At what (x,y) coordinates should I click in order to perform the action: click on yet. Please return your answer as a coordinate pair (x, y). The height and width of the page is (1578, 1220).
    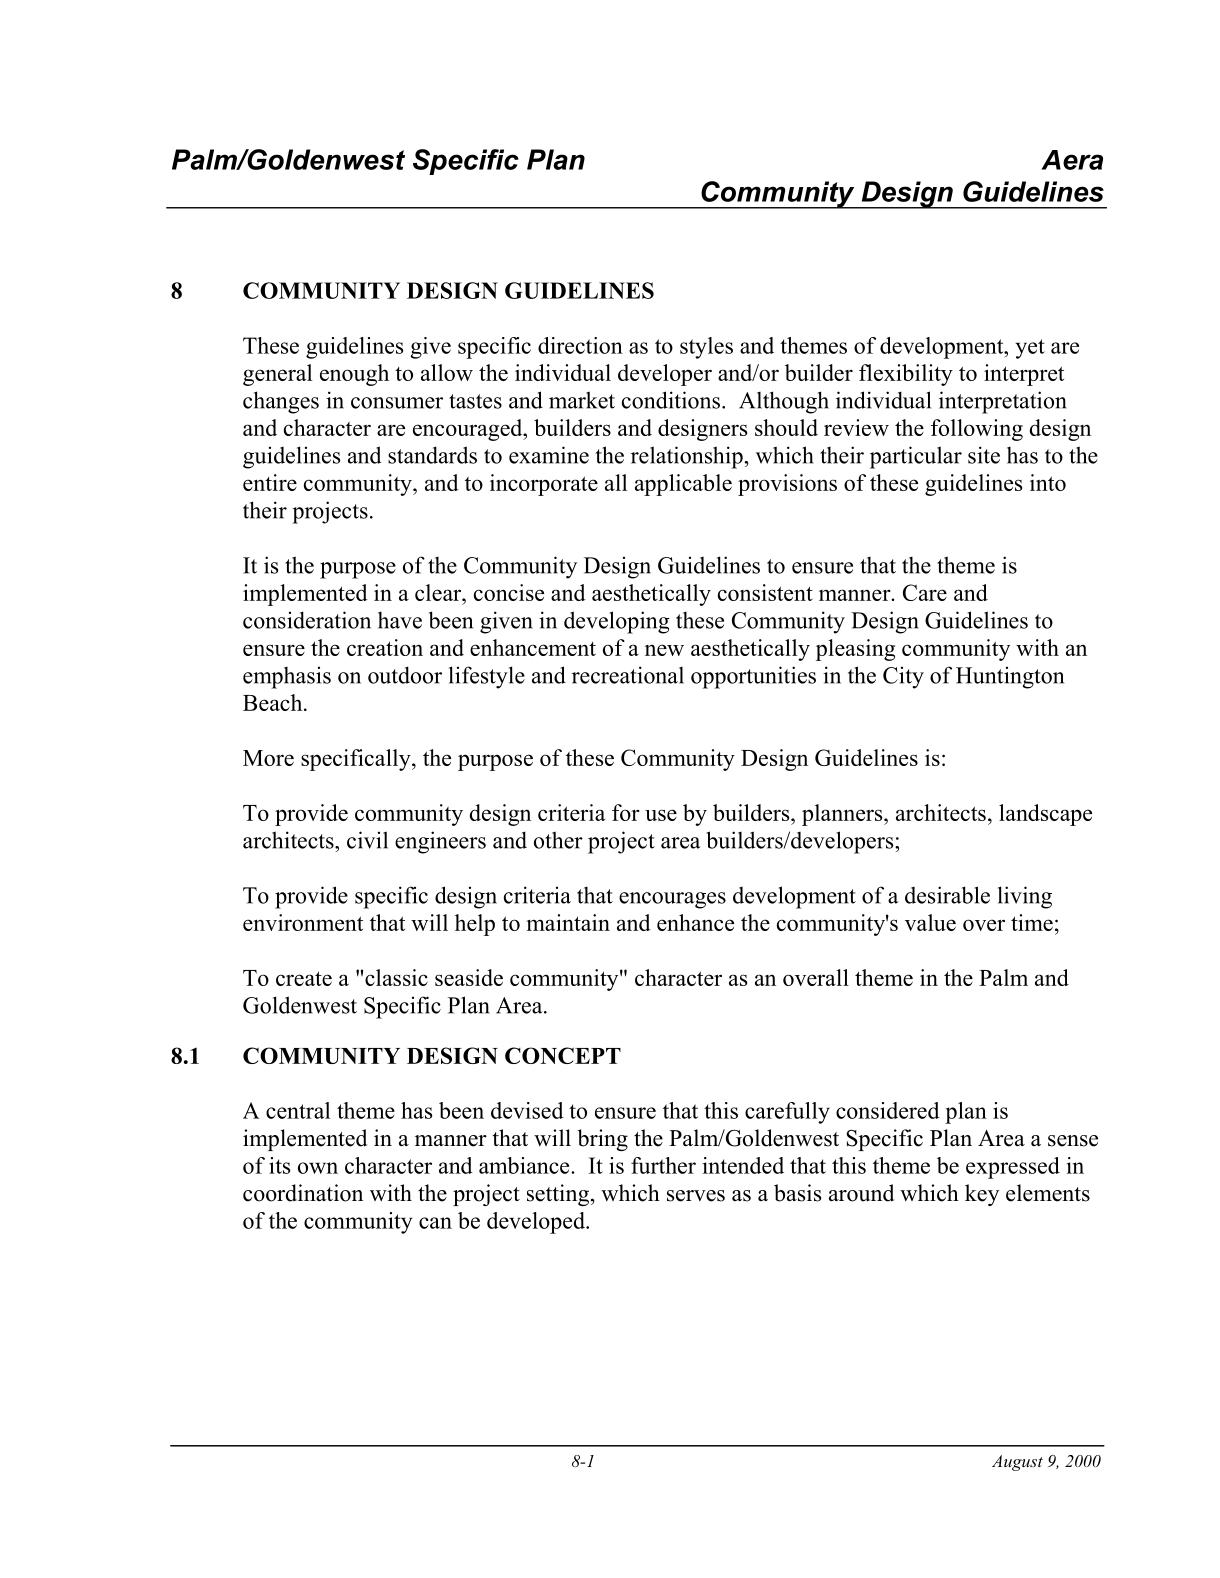
    Looking at the image, I should click on (1030, 349).
